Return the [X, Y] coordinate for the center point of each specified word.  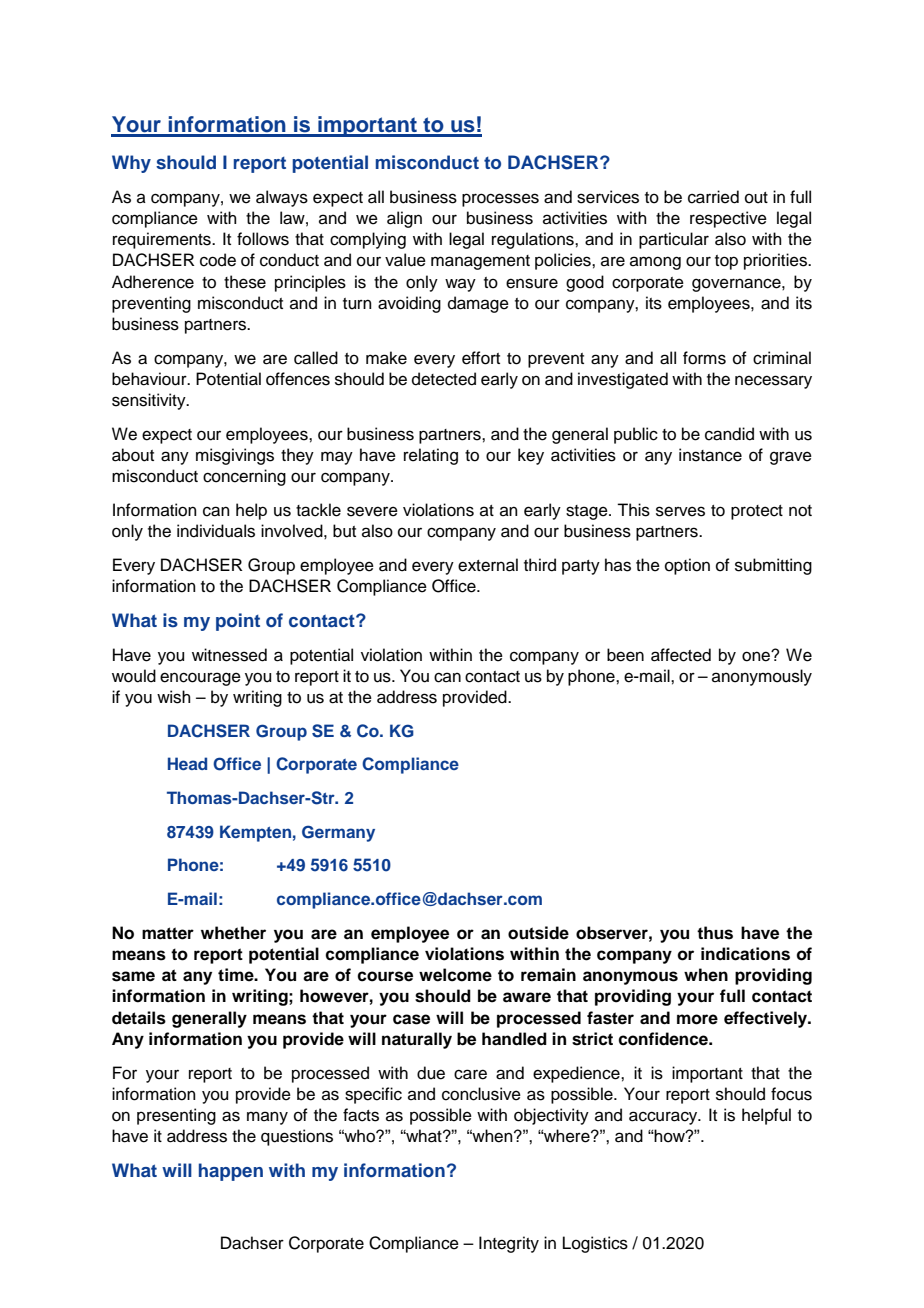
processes [500, 200]
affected [681, 655]
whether [233, 933]
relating [431, 456]
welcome [455, 975]
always [282, 198]
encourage [200, 679]
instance [710, 455]
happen [231, 1172]
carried [713, 197]
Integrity [509, 1244]
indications [745, 954]
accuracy [664, 1118]
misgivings [235, 456]
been [625, 655]
